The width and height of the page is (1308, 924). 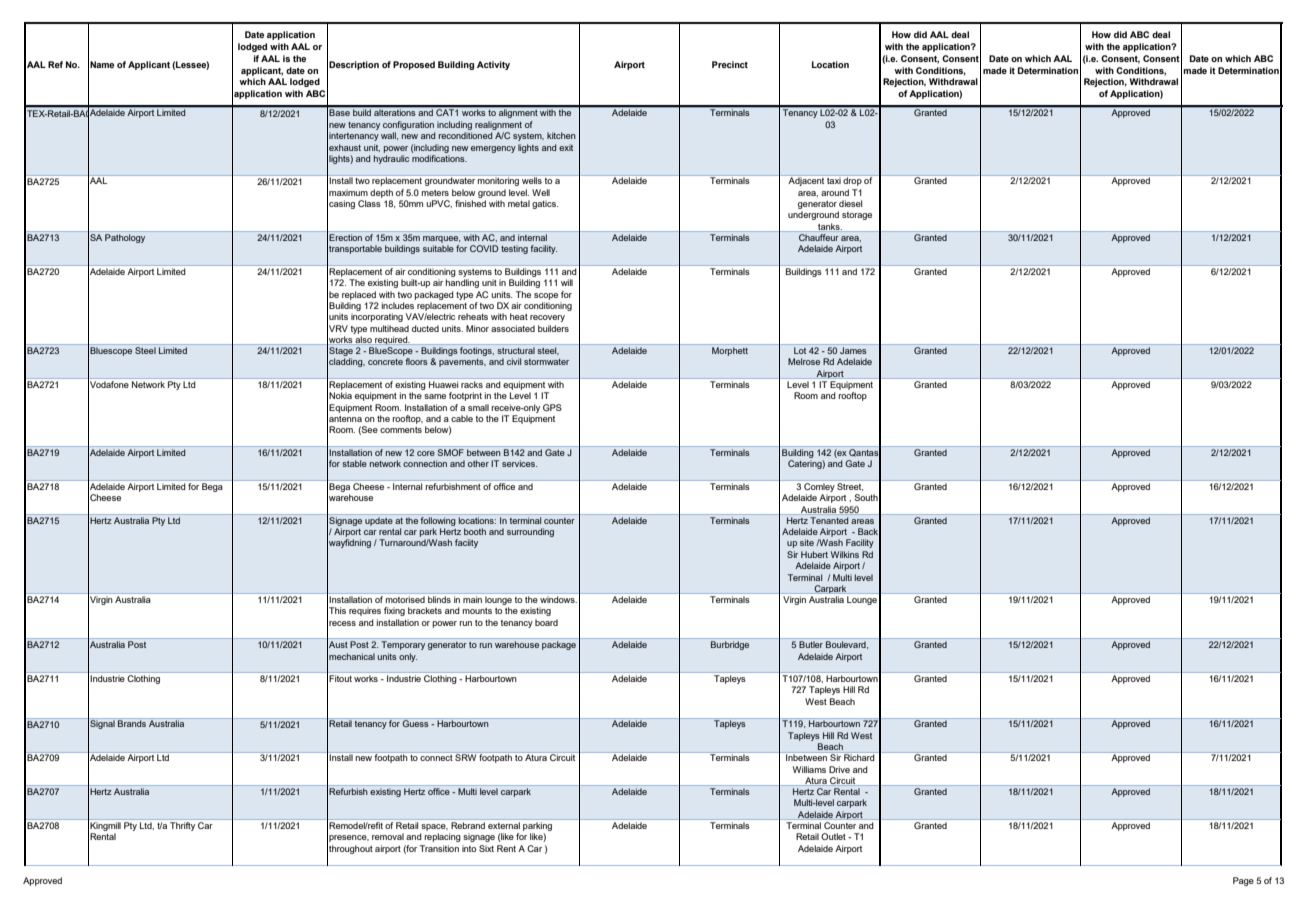 I want to click on Melrose, so click(x=804, y=361).
